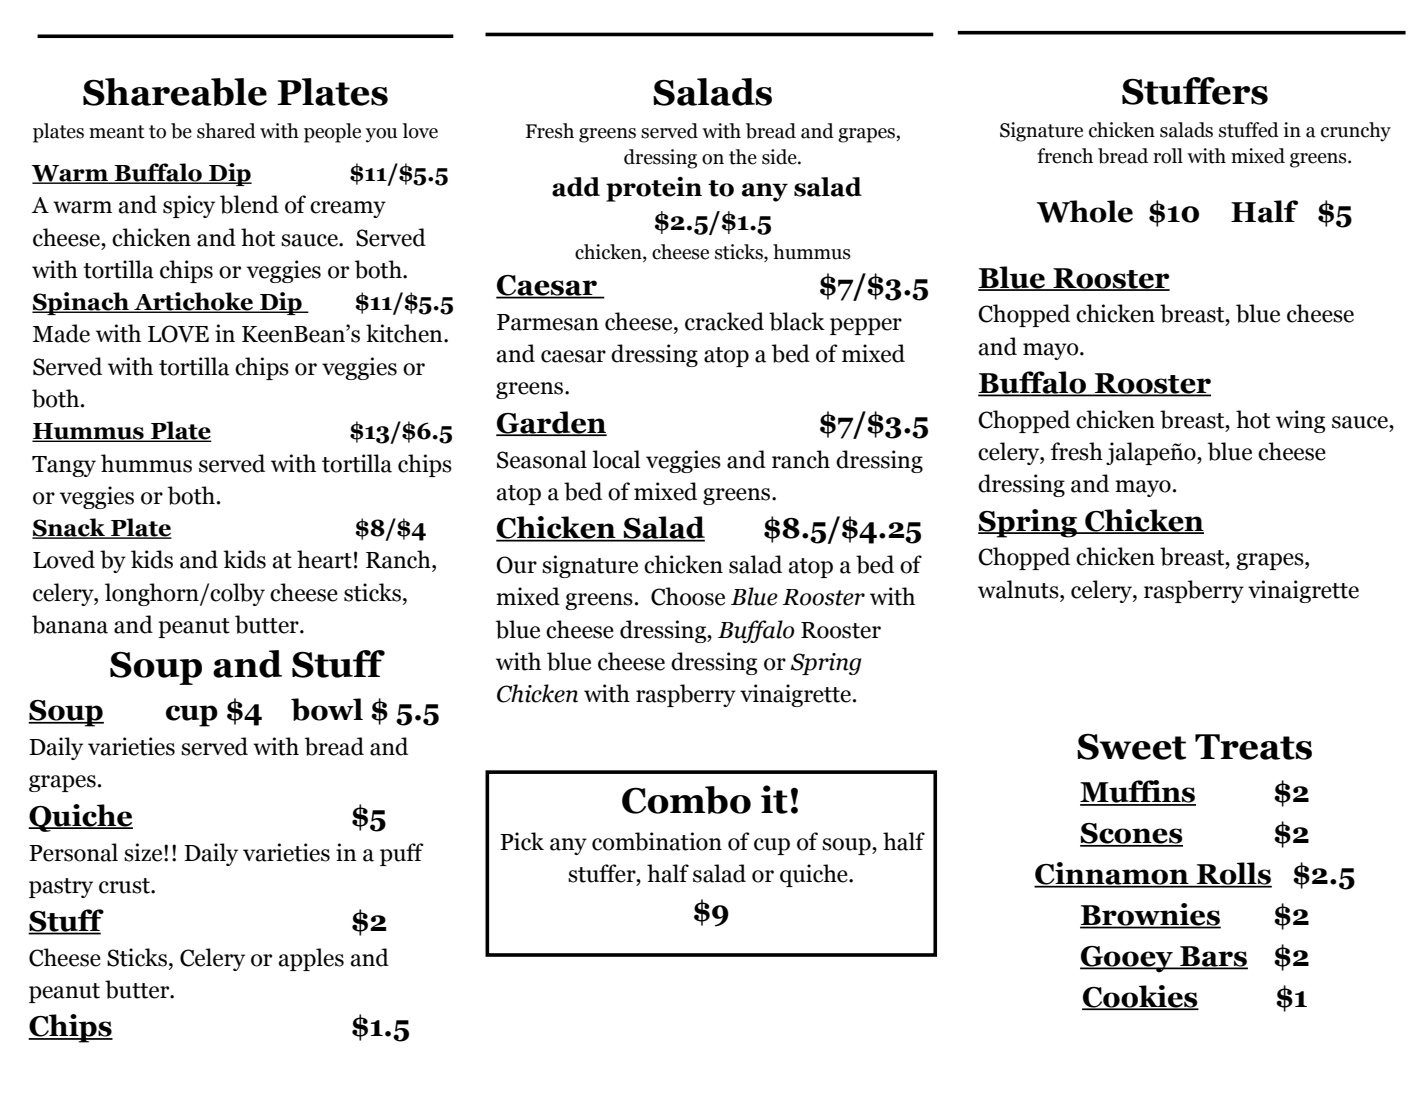 The image size is (1419, 1097). What do you see at coordinates (73, 852) in the screenshot?
I see `Personal` at bounding box center [73, 852].
